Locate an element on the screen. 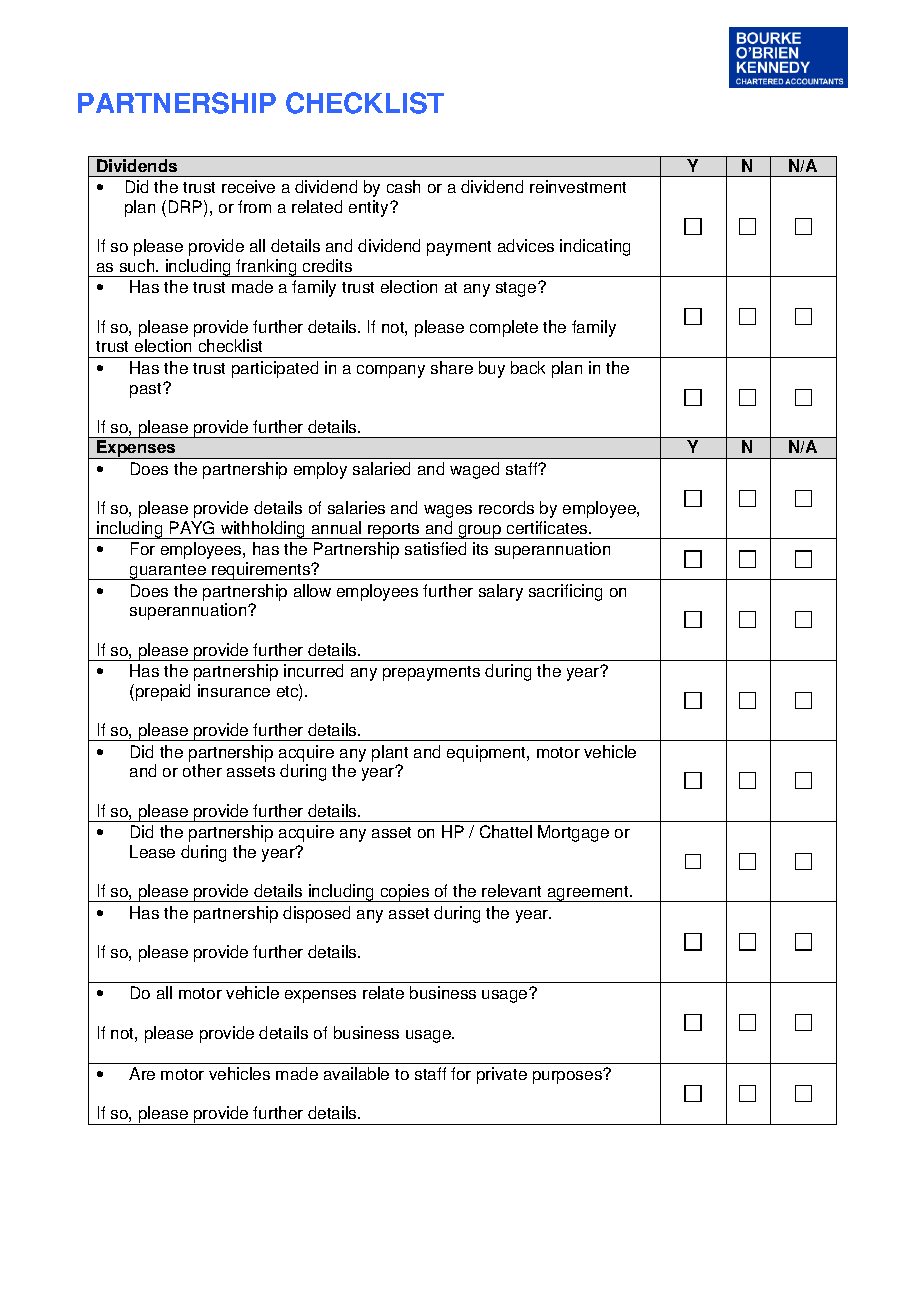 The height and width of the screenshot is (1308, 924). entity is located at coordinates (370, 208).
